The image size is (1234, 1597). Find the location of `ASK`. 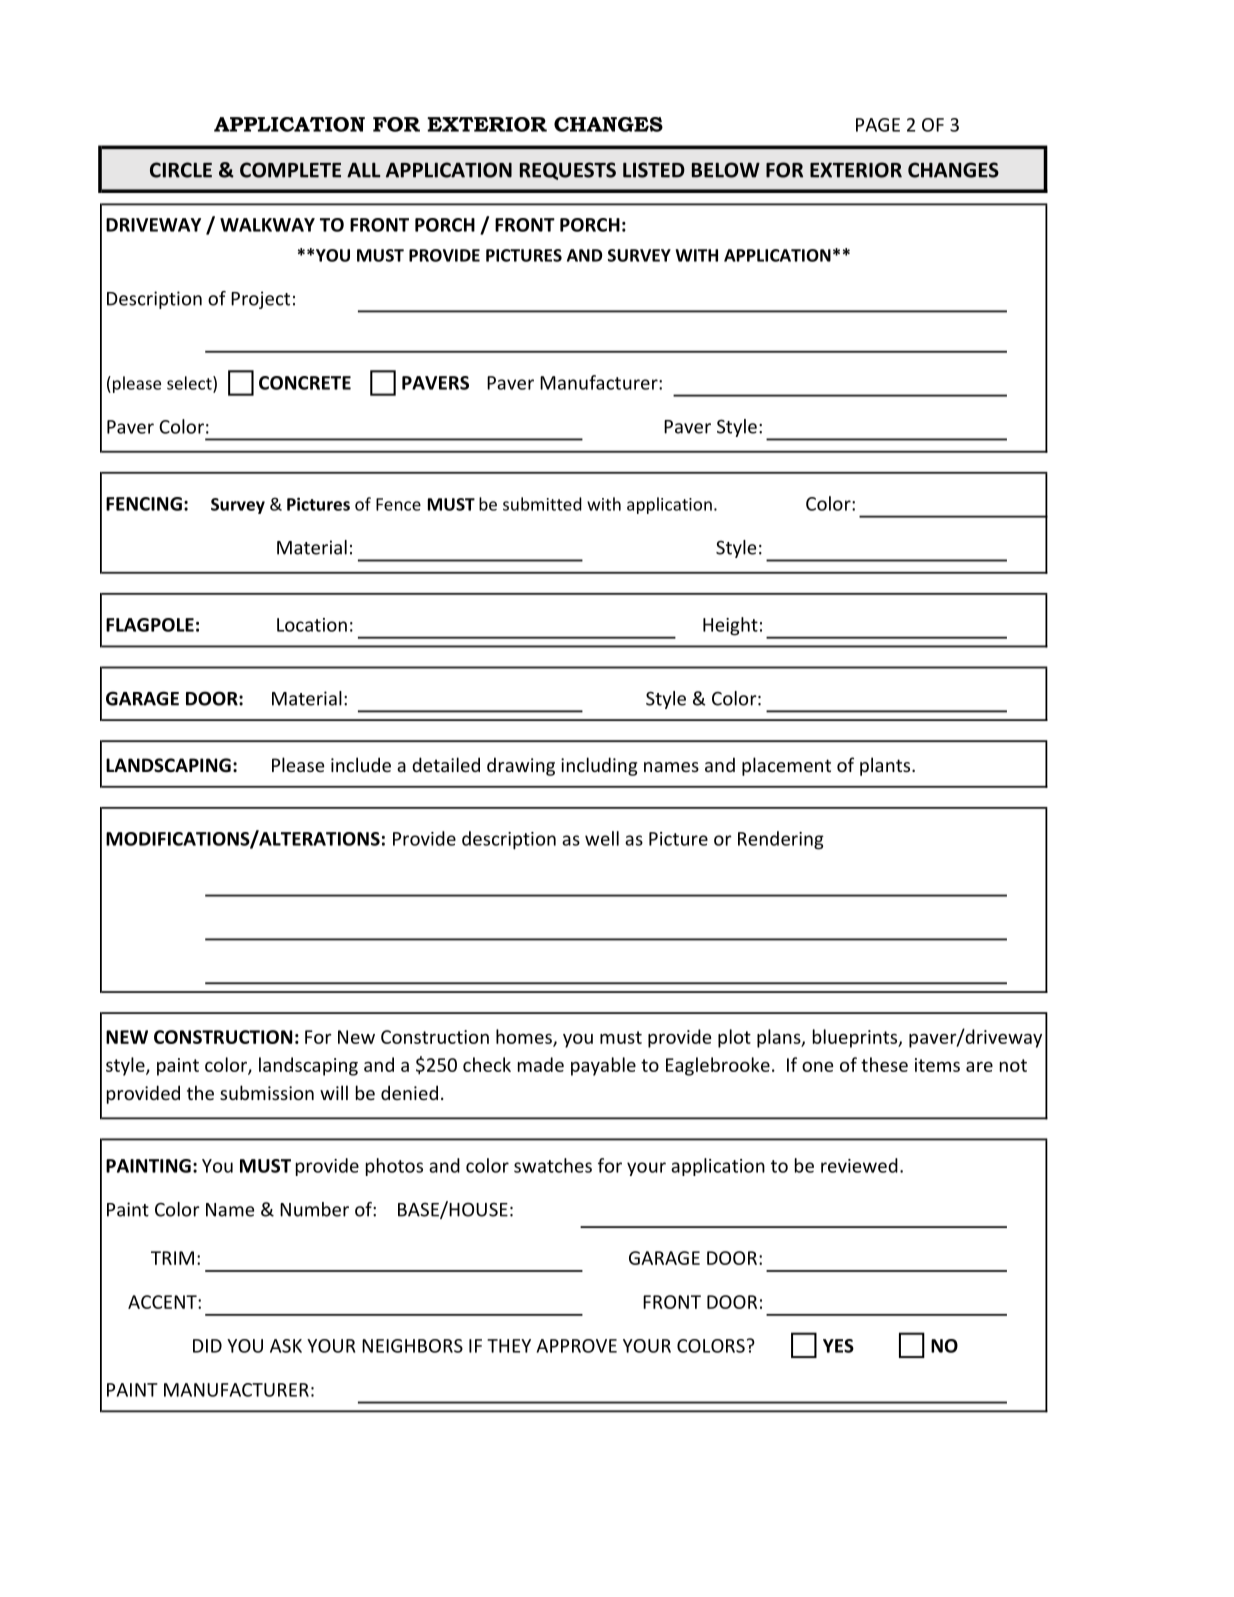

ASK is located at coordinates (286, 1346).
